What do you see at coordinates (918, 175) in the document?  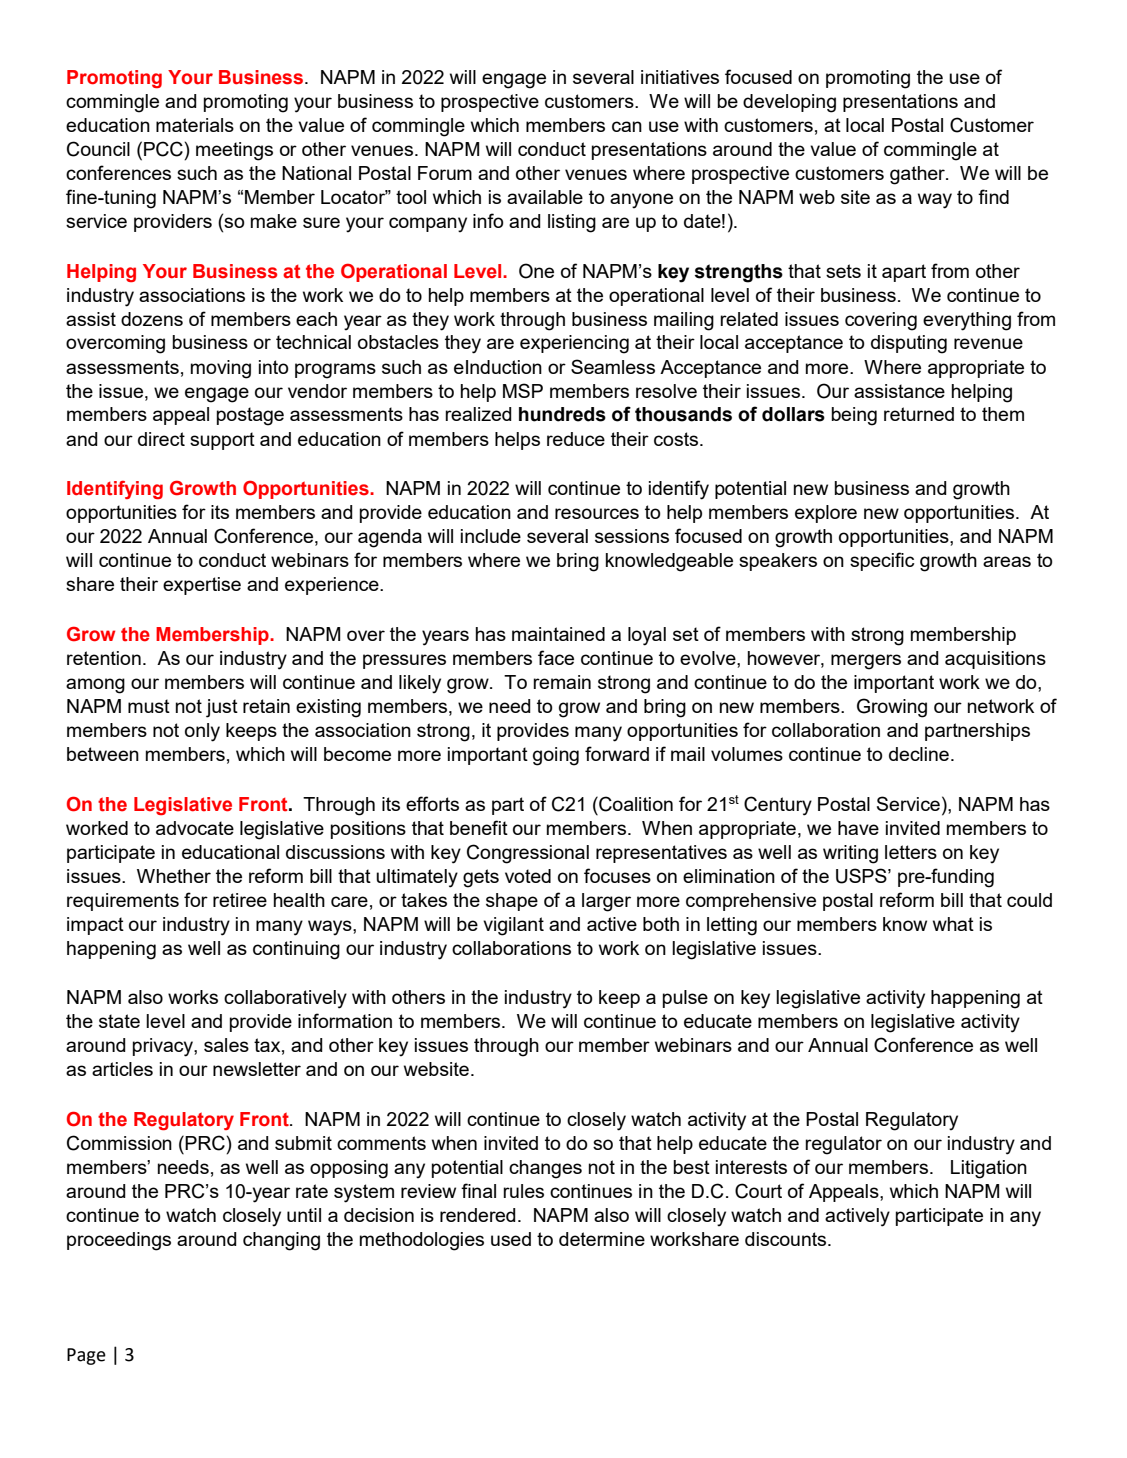 I see `gather` at bounding box center [918, 175].
